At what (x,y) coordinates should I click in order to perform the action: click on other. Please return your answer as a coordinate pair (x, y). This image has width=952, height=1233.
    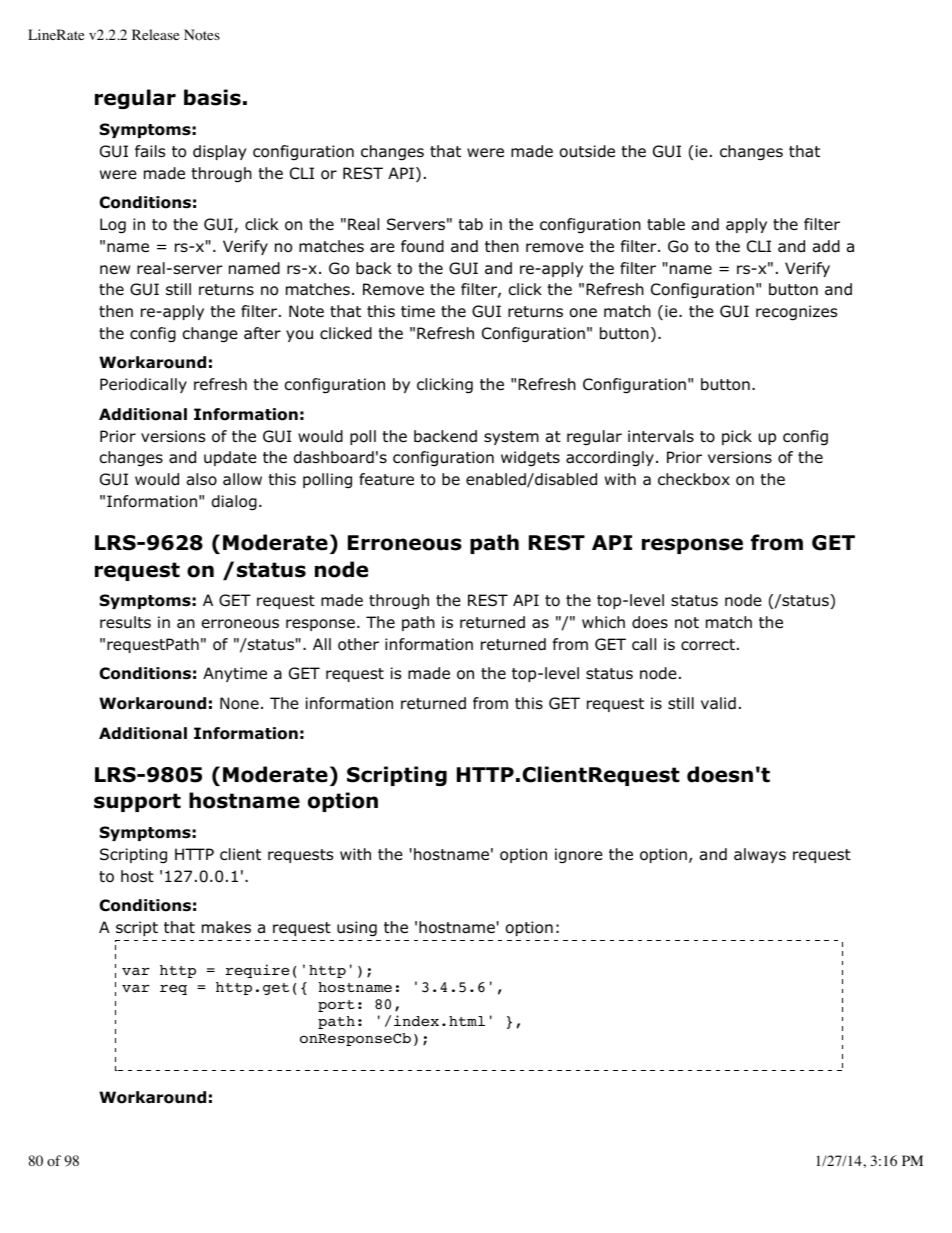
    Looking at the image, I should click on (358, 644).
